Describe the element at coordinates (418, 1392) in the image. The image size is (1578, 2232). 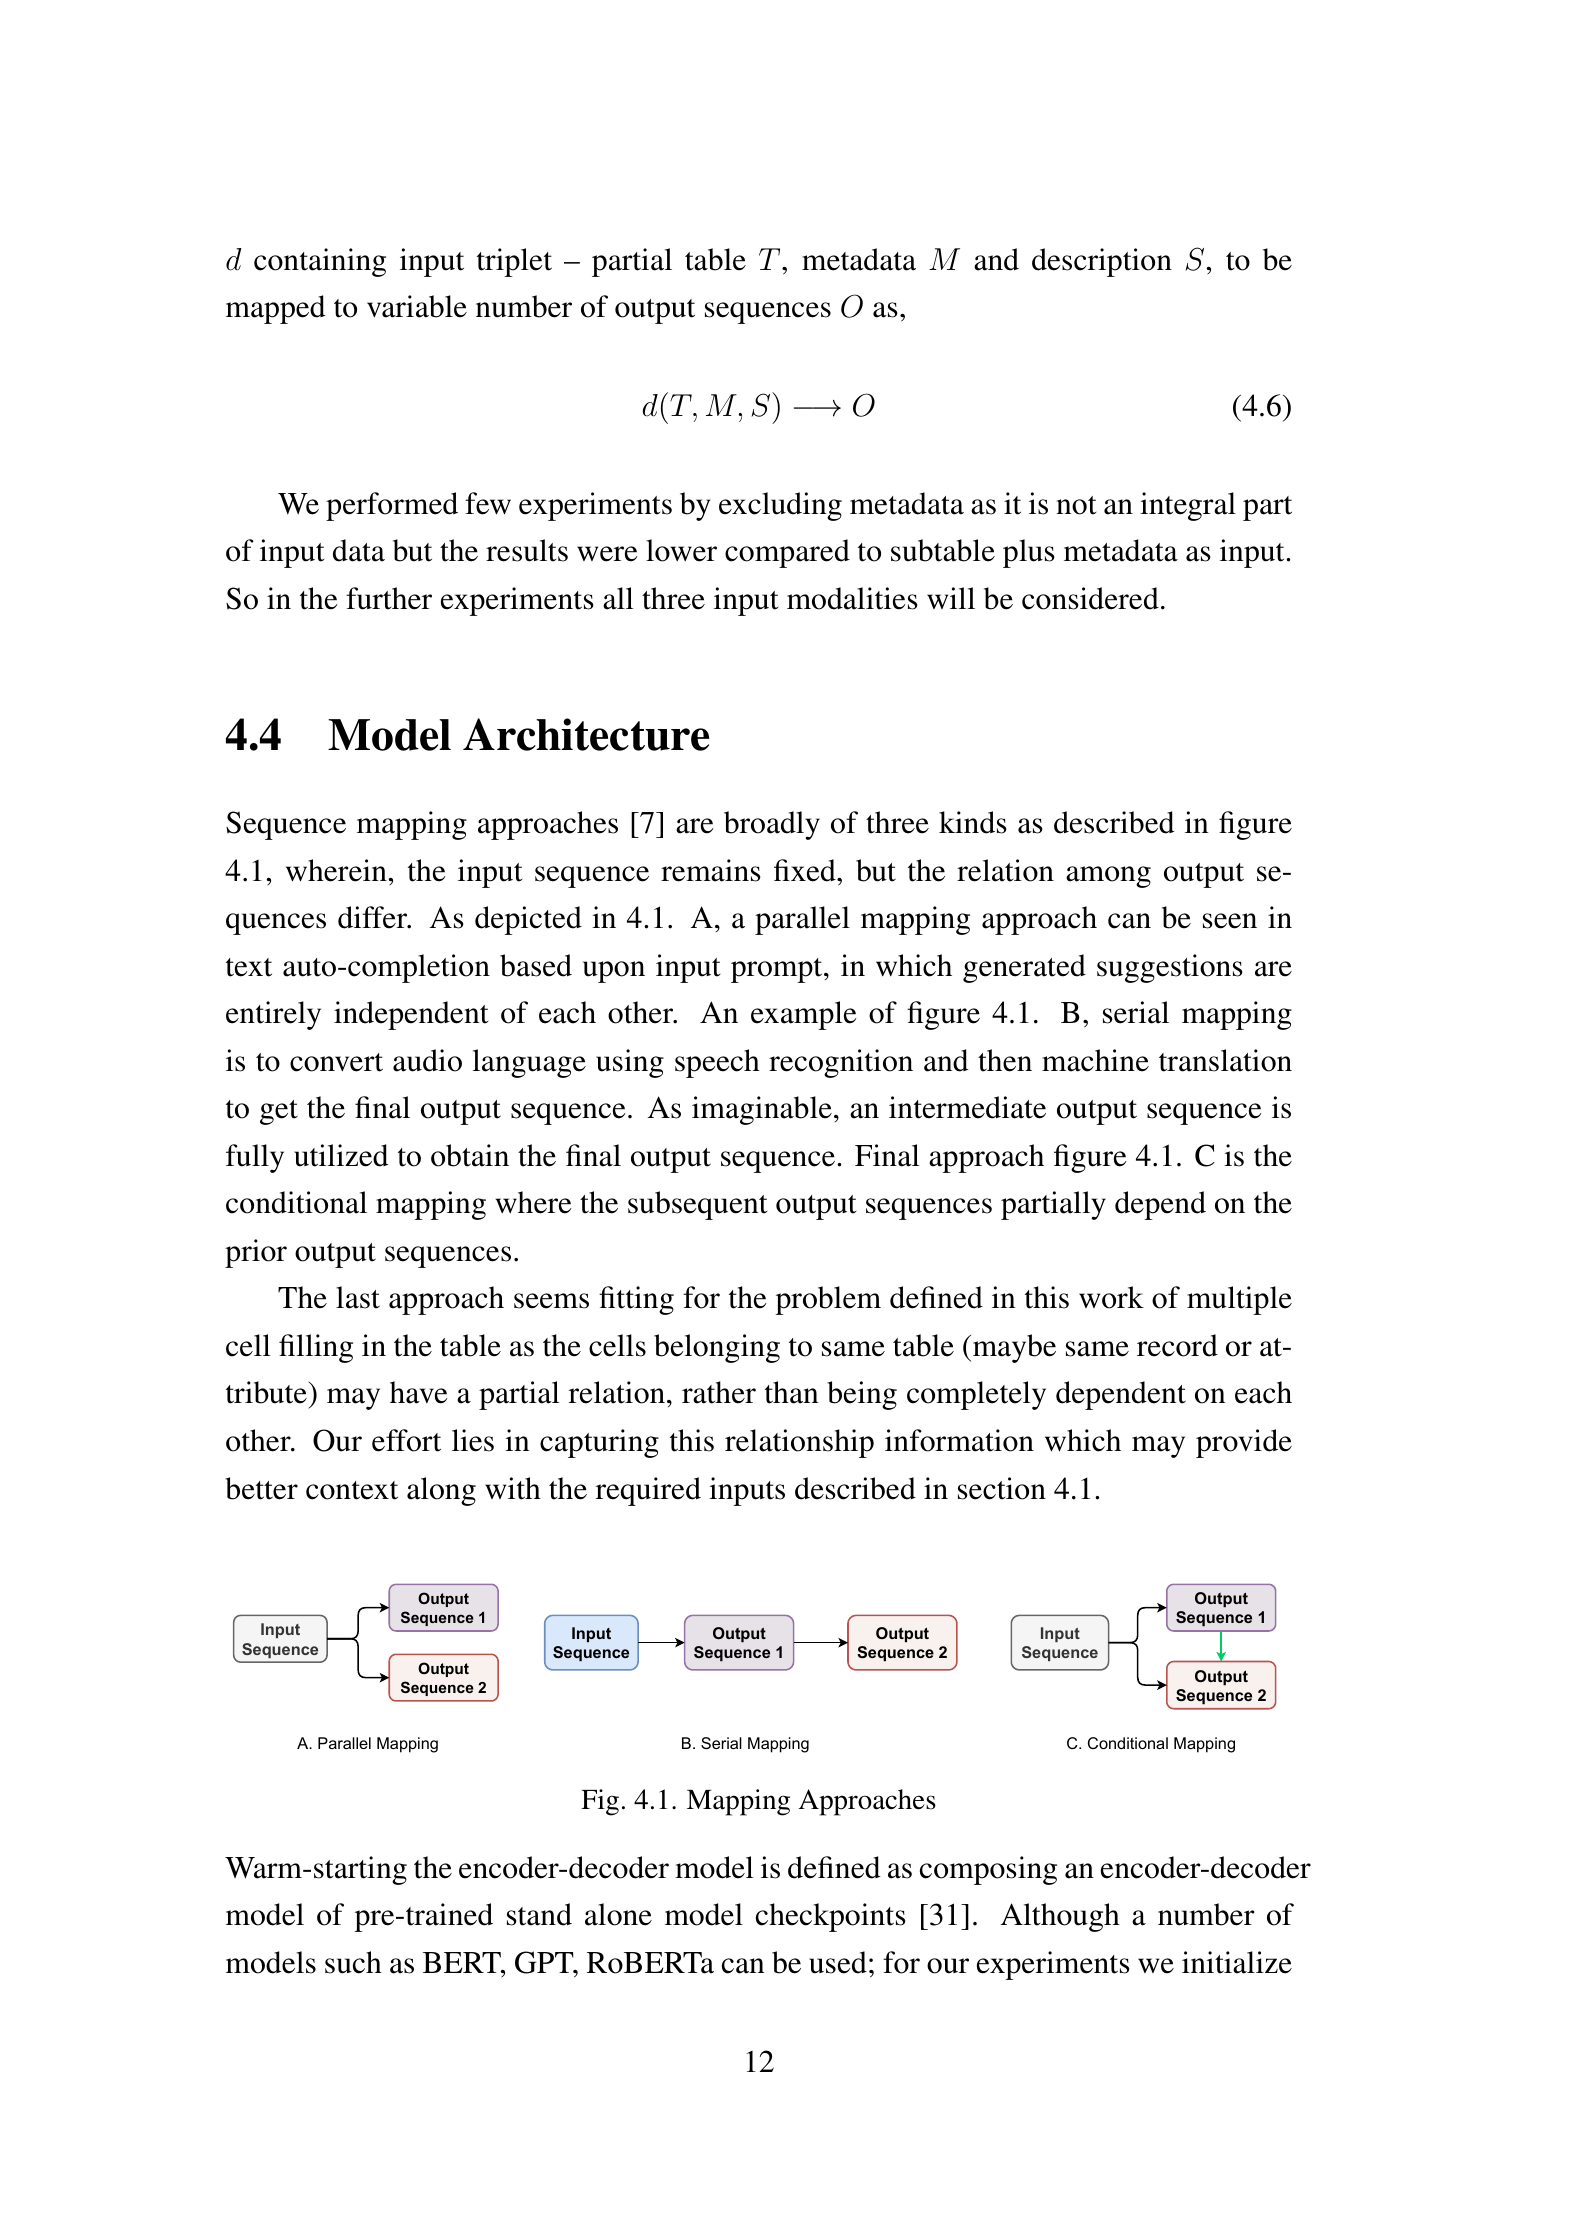
I see `have` at that location.
